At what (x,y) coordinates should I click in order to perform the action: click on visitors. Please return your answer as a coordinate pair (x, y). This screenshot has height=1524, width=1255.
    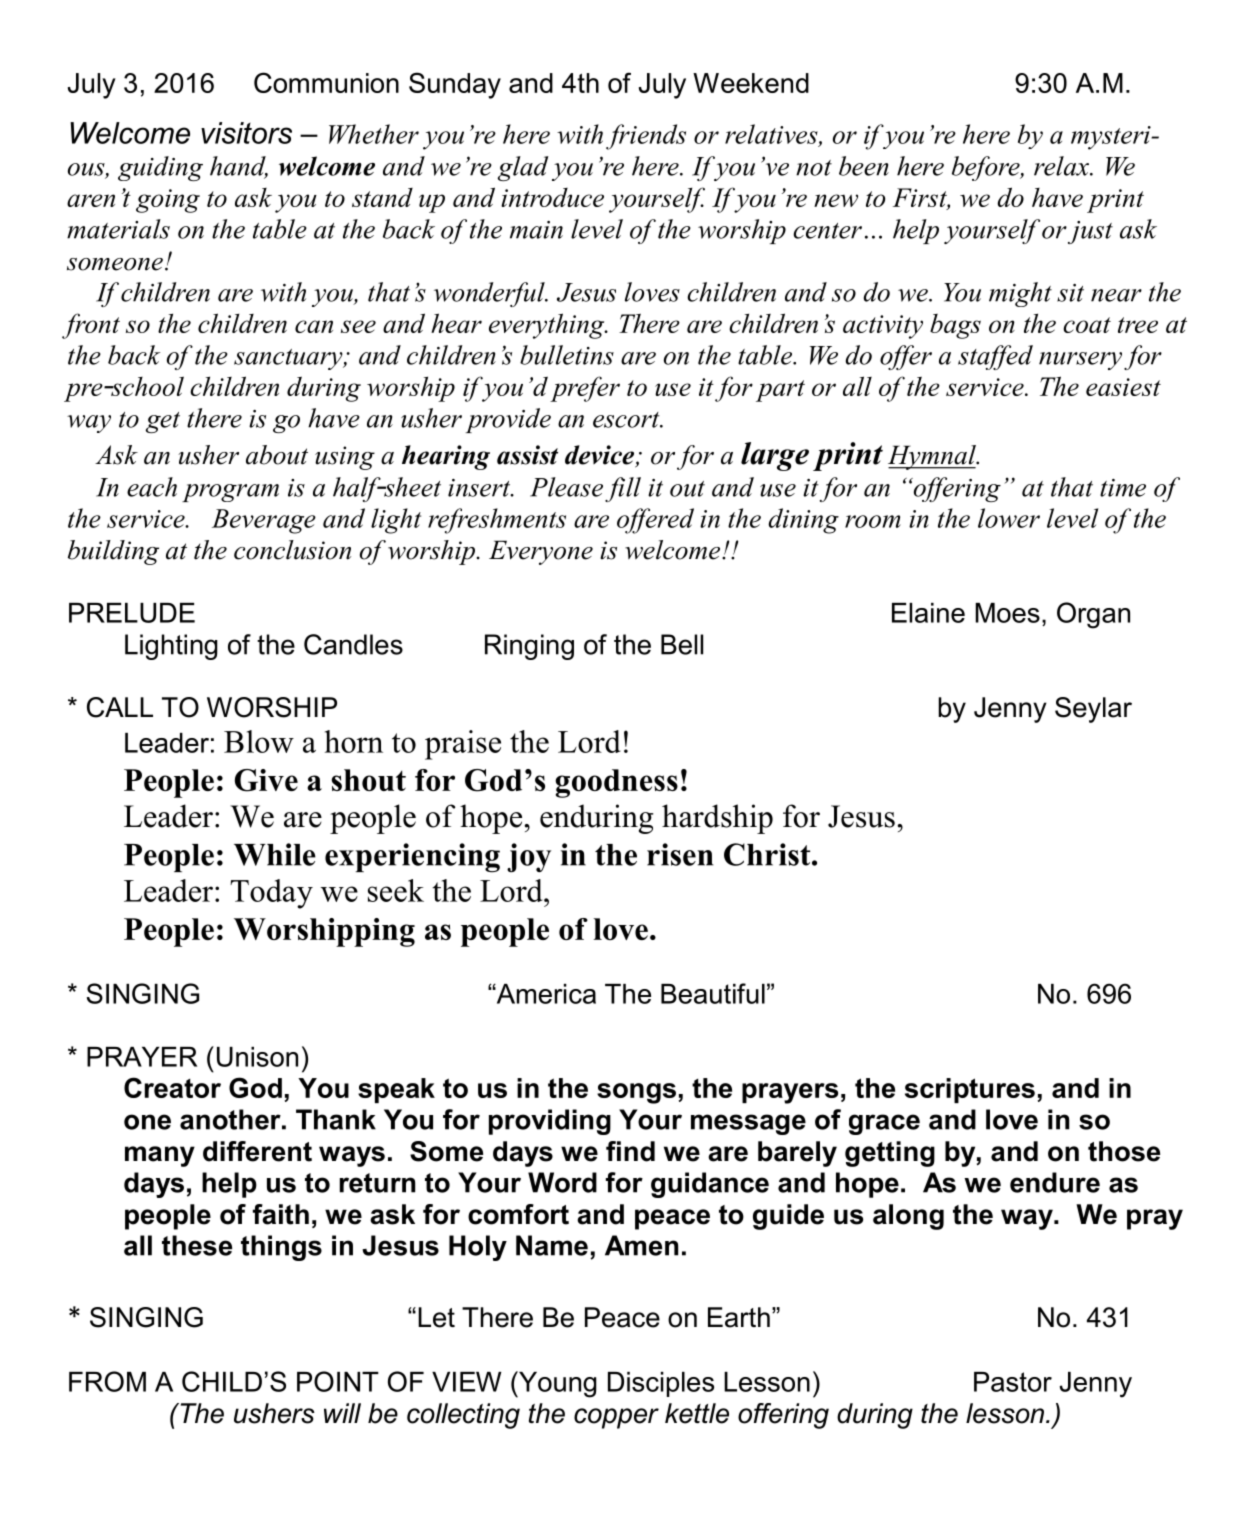
    Looking at the image, I should click on (246, 133).
